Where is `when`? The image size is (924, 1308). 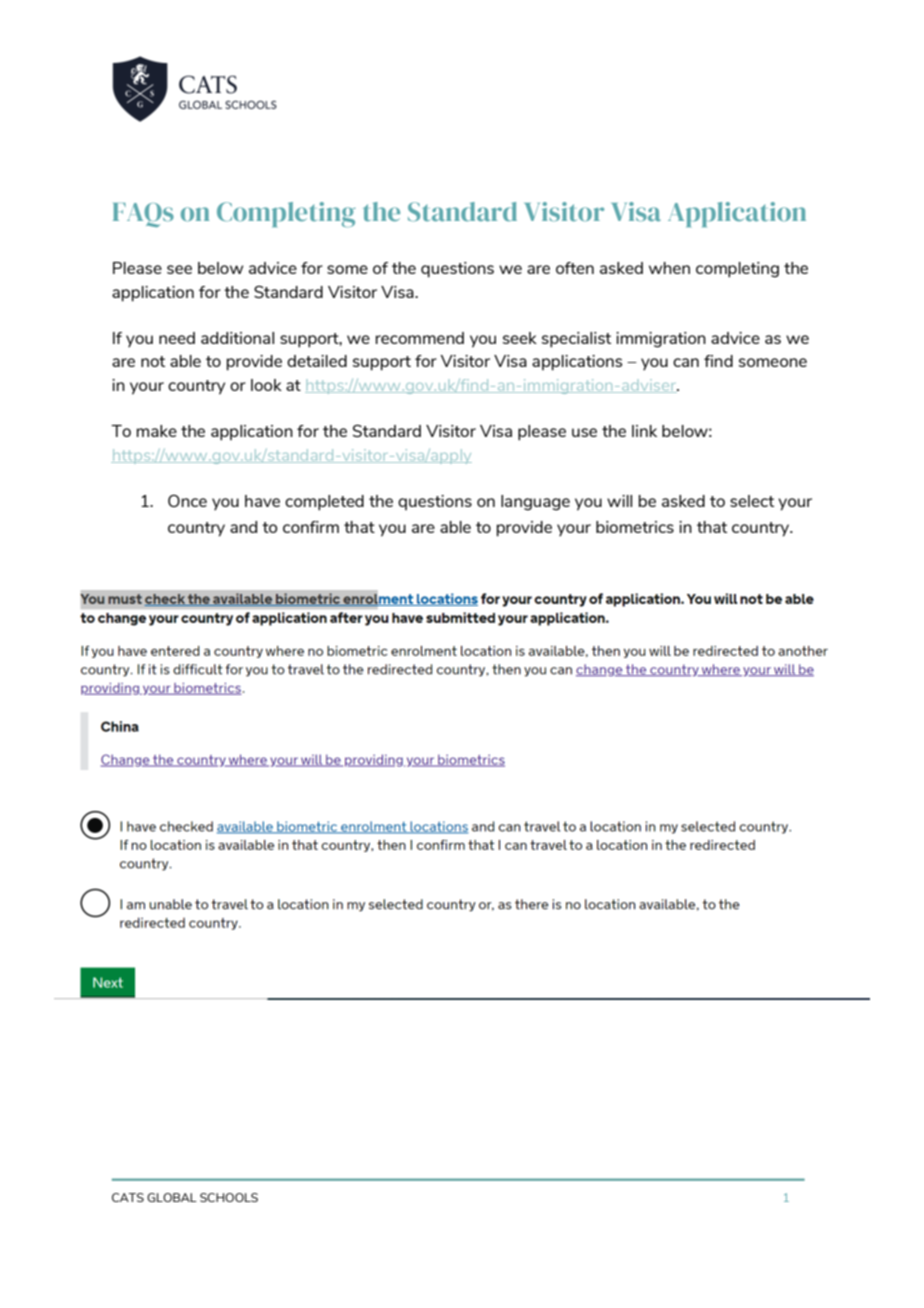
when is located at coordinates (669, 268).
